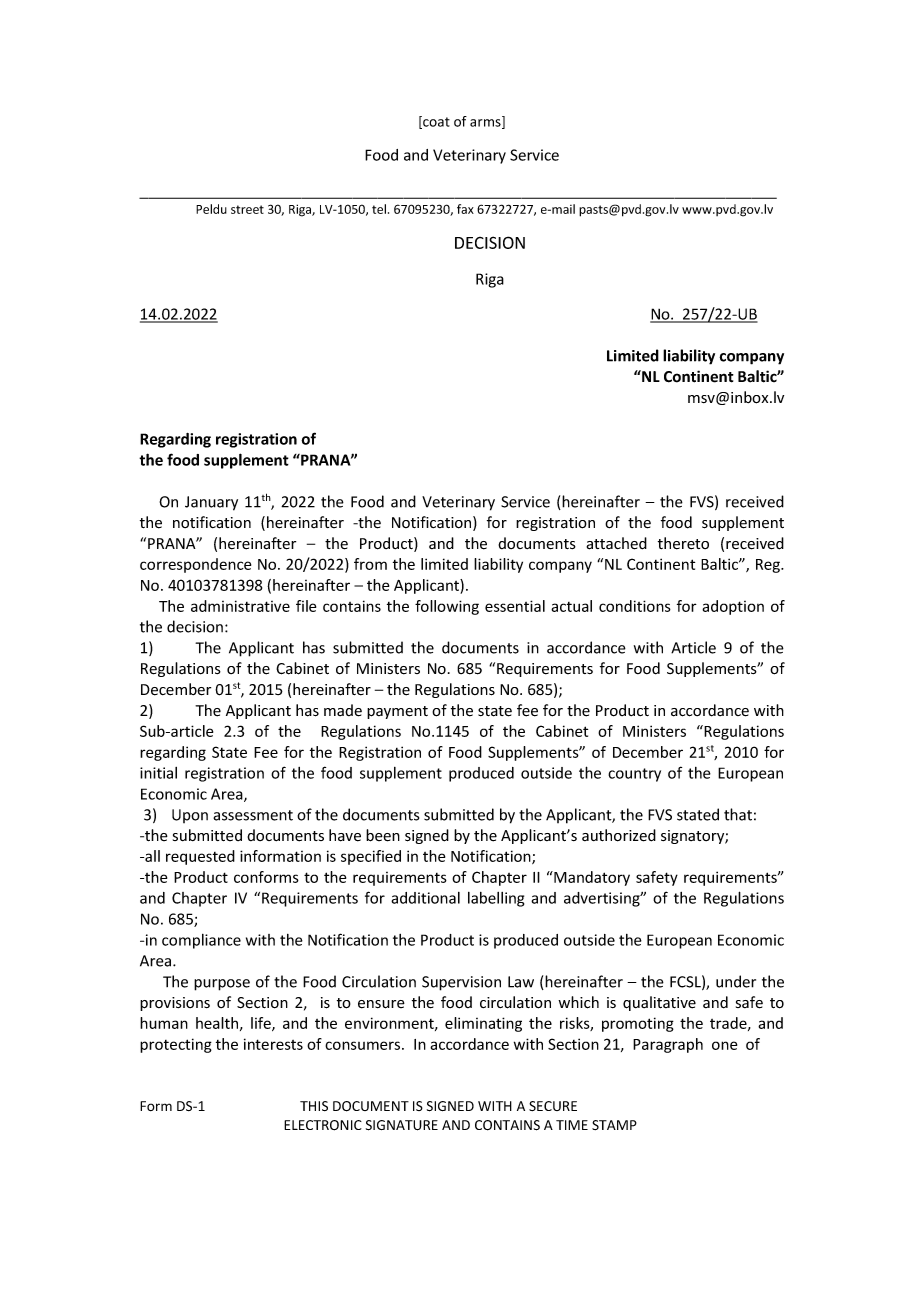 Image resolution: width=924 pixels, height=1308 pixels. Describe the element at coordinates (683, 543) in the screenshot. I see `thereto` at that location.
